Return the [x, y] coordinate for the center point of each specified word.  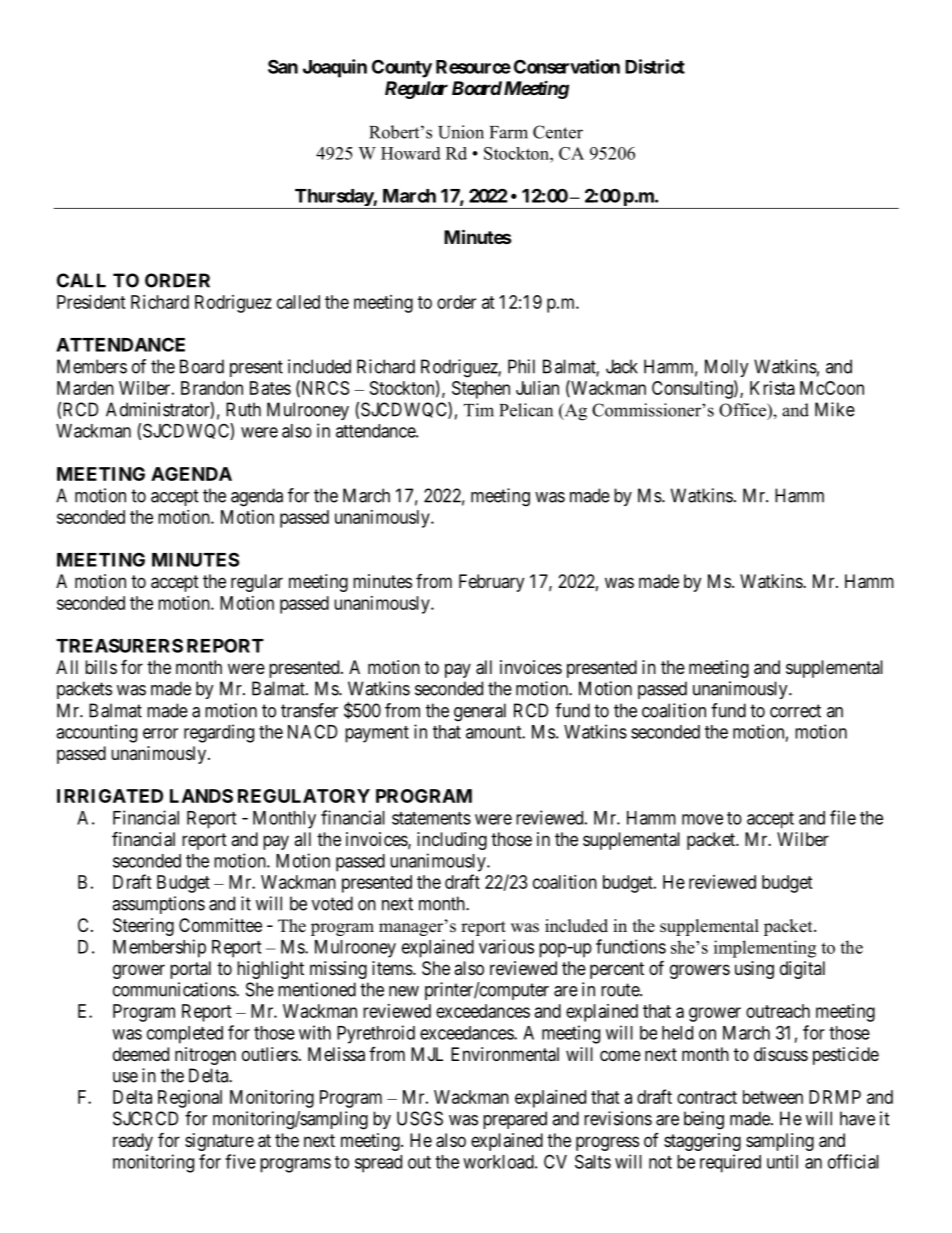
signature [219, 1142]
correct [795, 711]
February [491, 583]
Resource [473, 67]
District [655, 66]
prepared [515, 1120]
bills [101, 667]
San [283, 66]
